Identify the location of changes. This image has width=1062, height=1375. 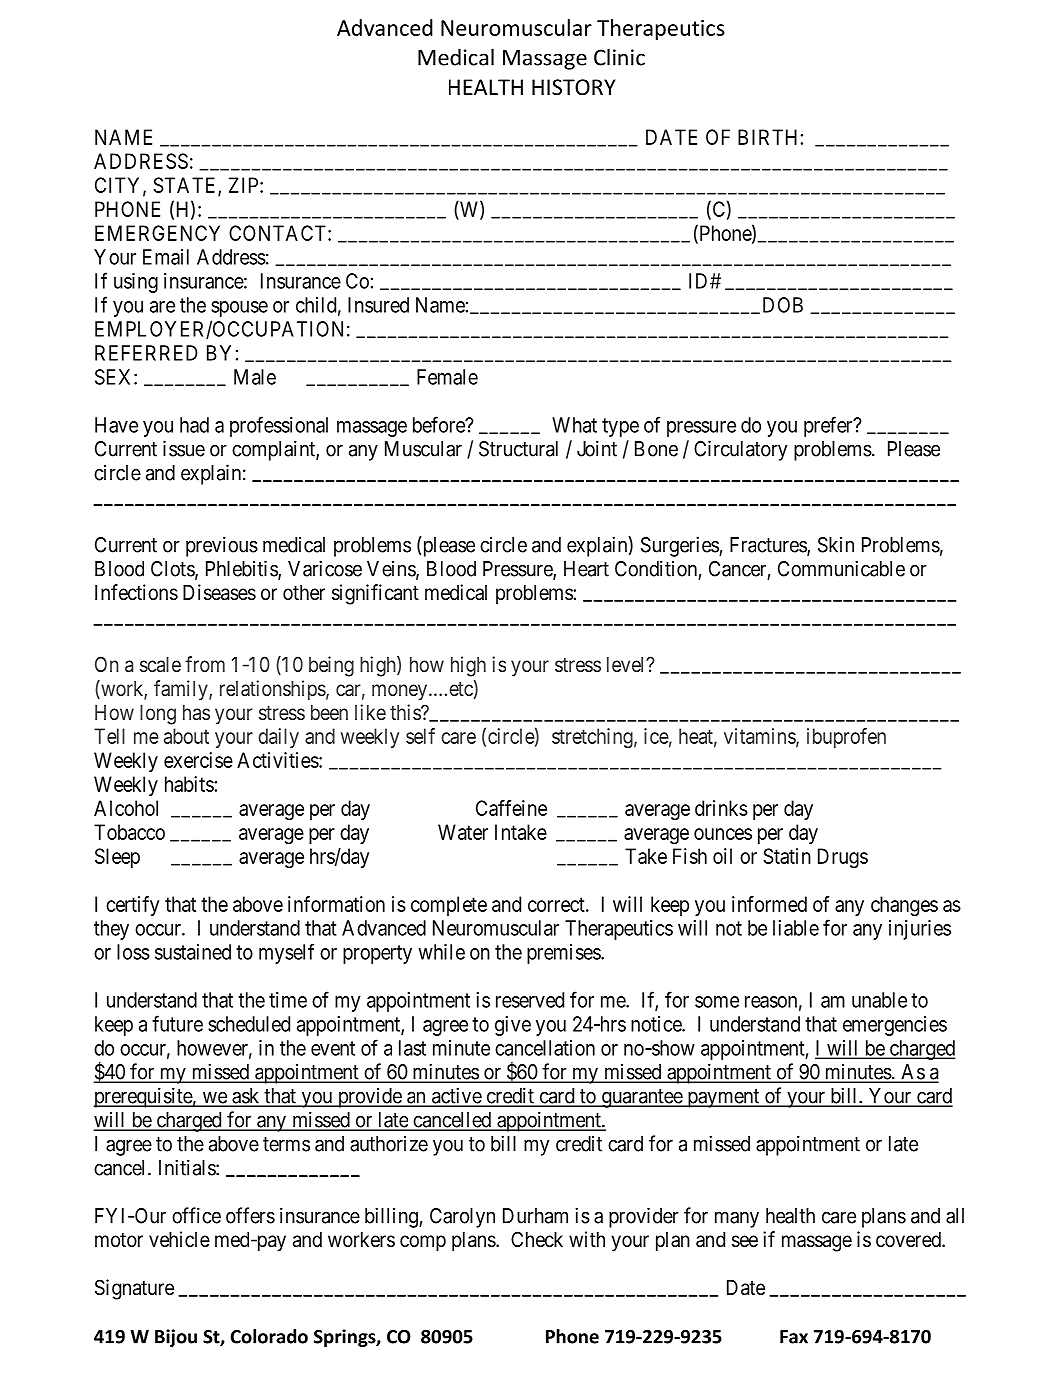
(904, 906).
